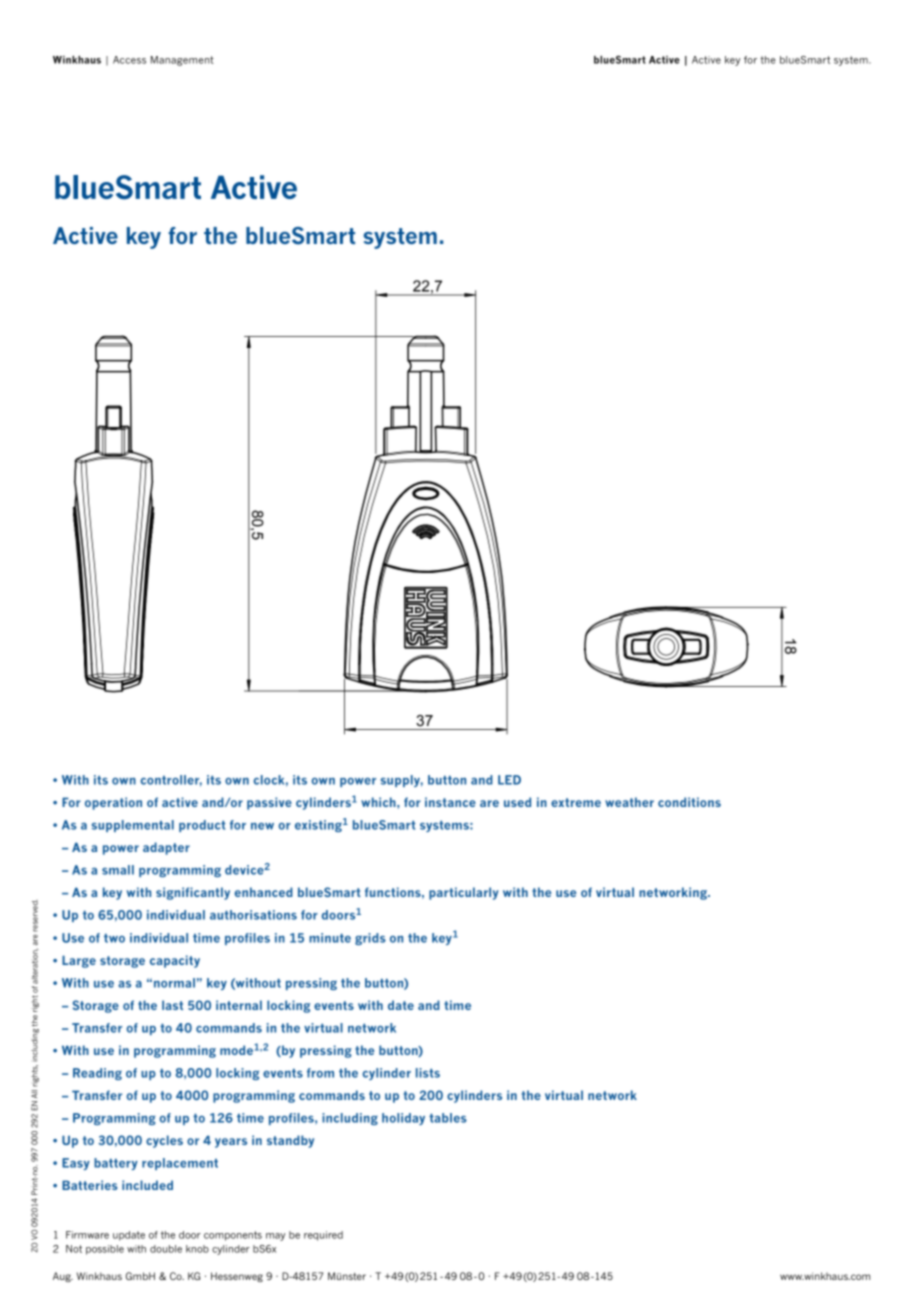 Image resolution: width=924 pixels, height=1308 pixels. Describe the element at coordinates (129, 60) in the screenshot. I see `Access` at that location.
